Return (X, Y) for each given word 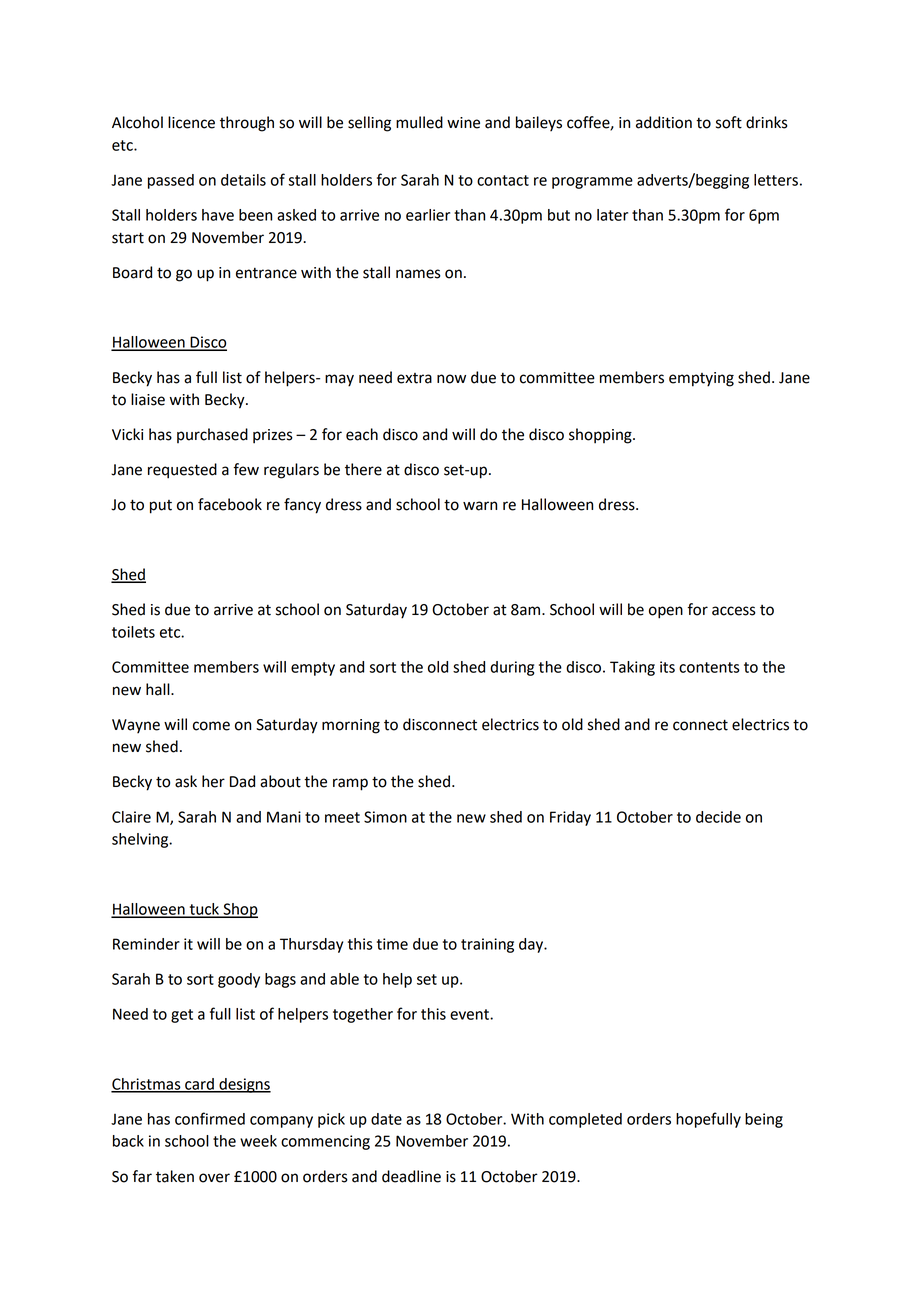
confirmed (210, 1118)
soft (729, 122)
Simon (385, 817)
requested (182, 471)
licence (191, 122)
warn (480, 506)
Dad (242, 781)
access (734, 611)
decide (718, 817)
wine (463, 123)
